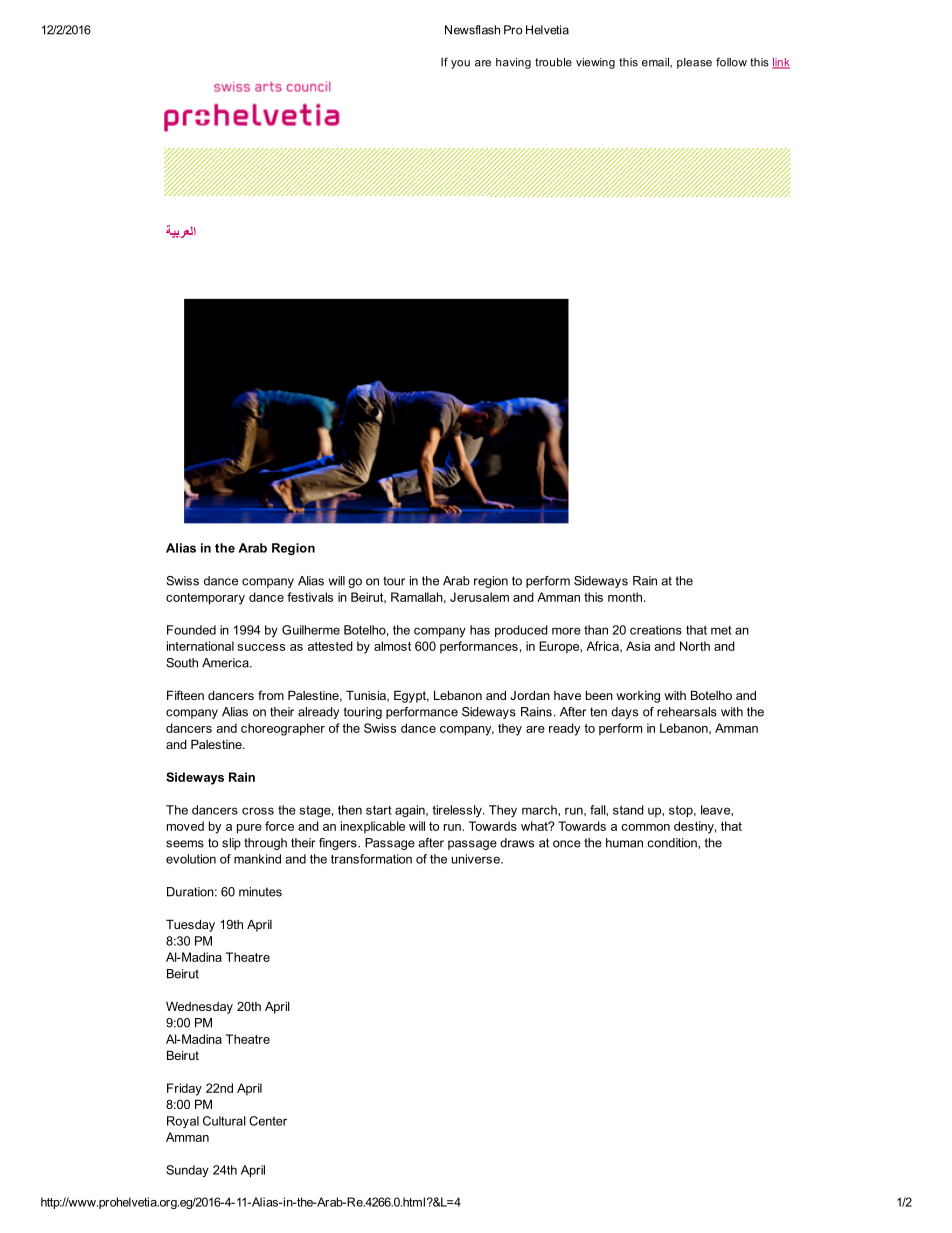 The height and width of the screenshot is (1233, 952). What do you see at coordinates (224, 1121) in the screenshot?
I see `Cultural` at bounding box center [224, 1121].
